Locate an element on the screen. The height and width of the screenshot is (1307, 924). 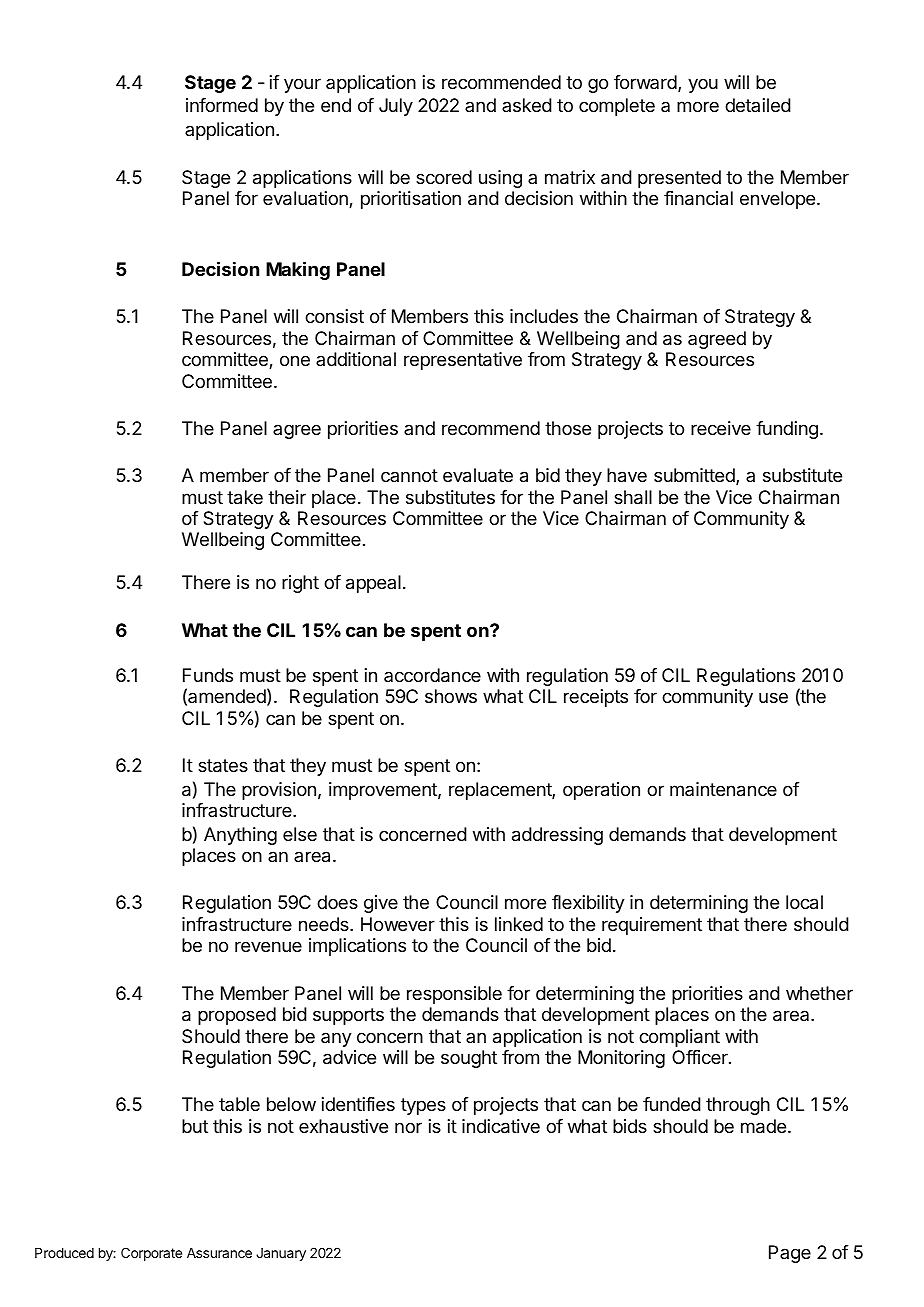
informed is located at coordinates (222, 105).
